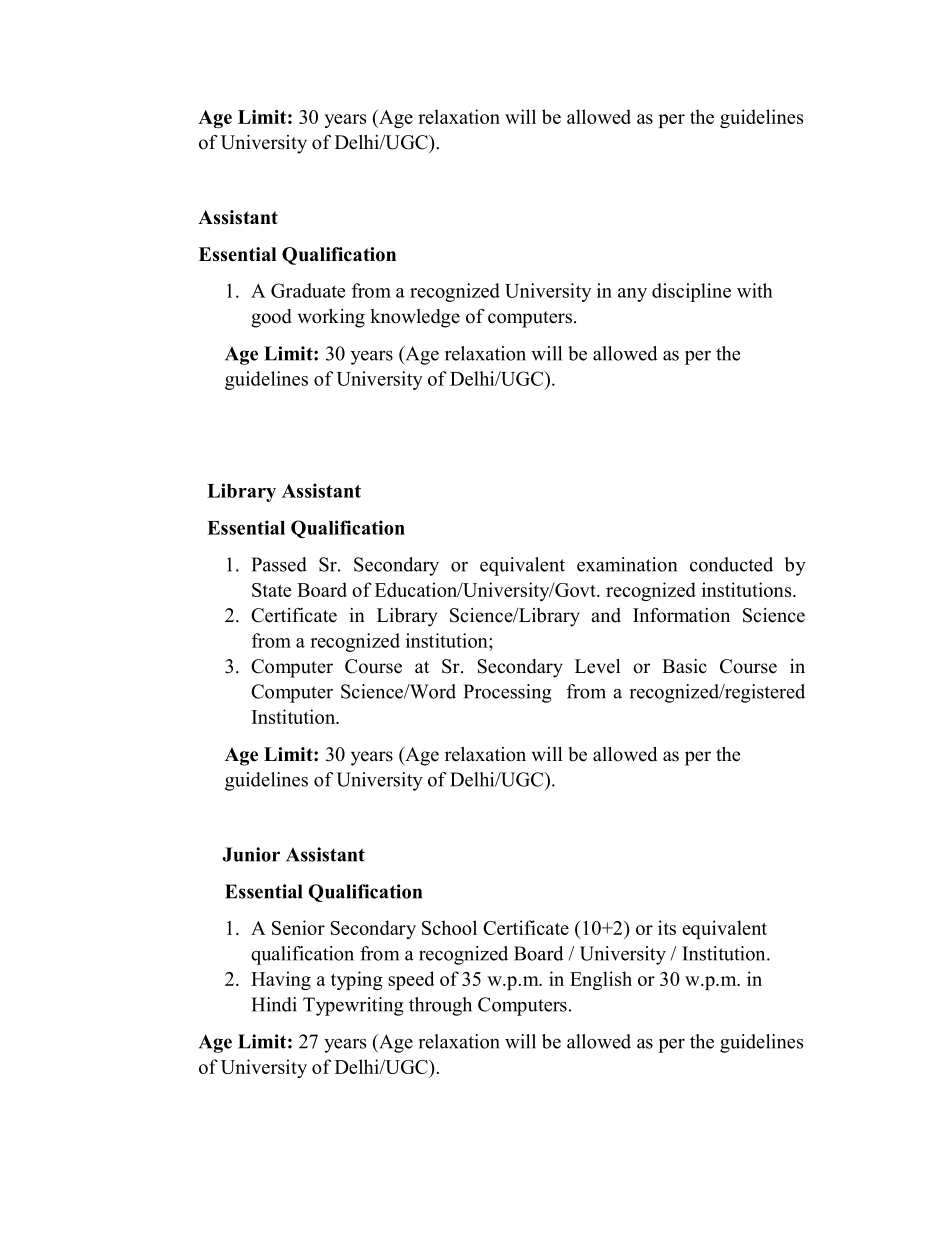 This document has width=952, height=1233. What do you see at coordinates (415, 318) in the document?
I see `knowledge` at bounding box center [415, 318].
